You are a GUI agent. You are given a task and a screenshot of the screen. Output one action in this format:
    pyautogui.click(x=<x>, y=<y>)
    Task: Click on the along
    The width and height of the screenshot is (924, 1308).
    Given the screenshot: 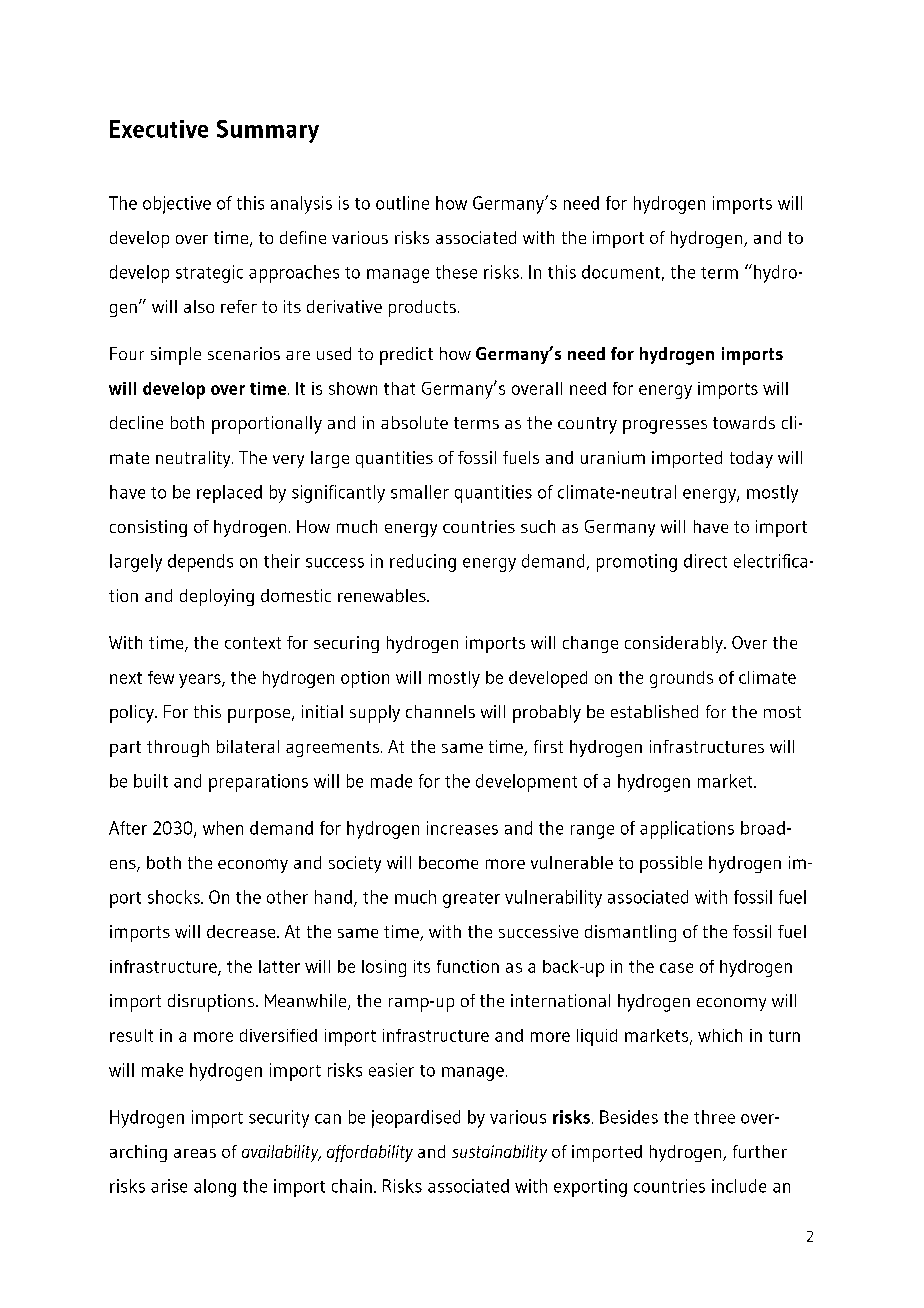 What is the action you would take?
    pyautogui.click(x=215, y=1188)
